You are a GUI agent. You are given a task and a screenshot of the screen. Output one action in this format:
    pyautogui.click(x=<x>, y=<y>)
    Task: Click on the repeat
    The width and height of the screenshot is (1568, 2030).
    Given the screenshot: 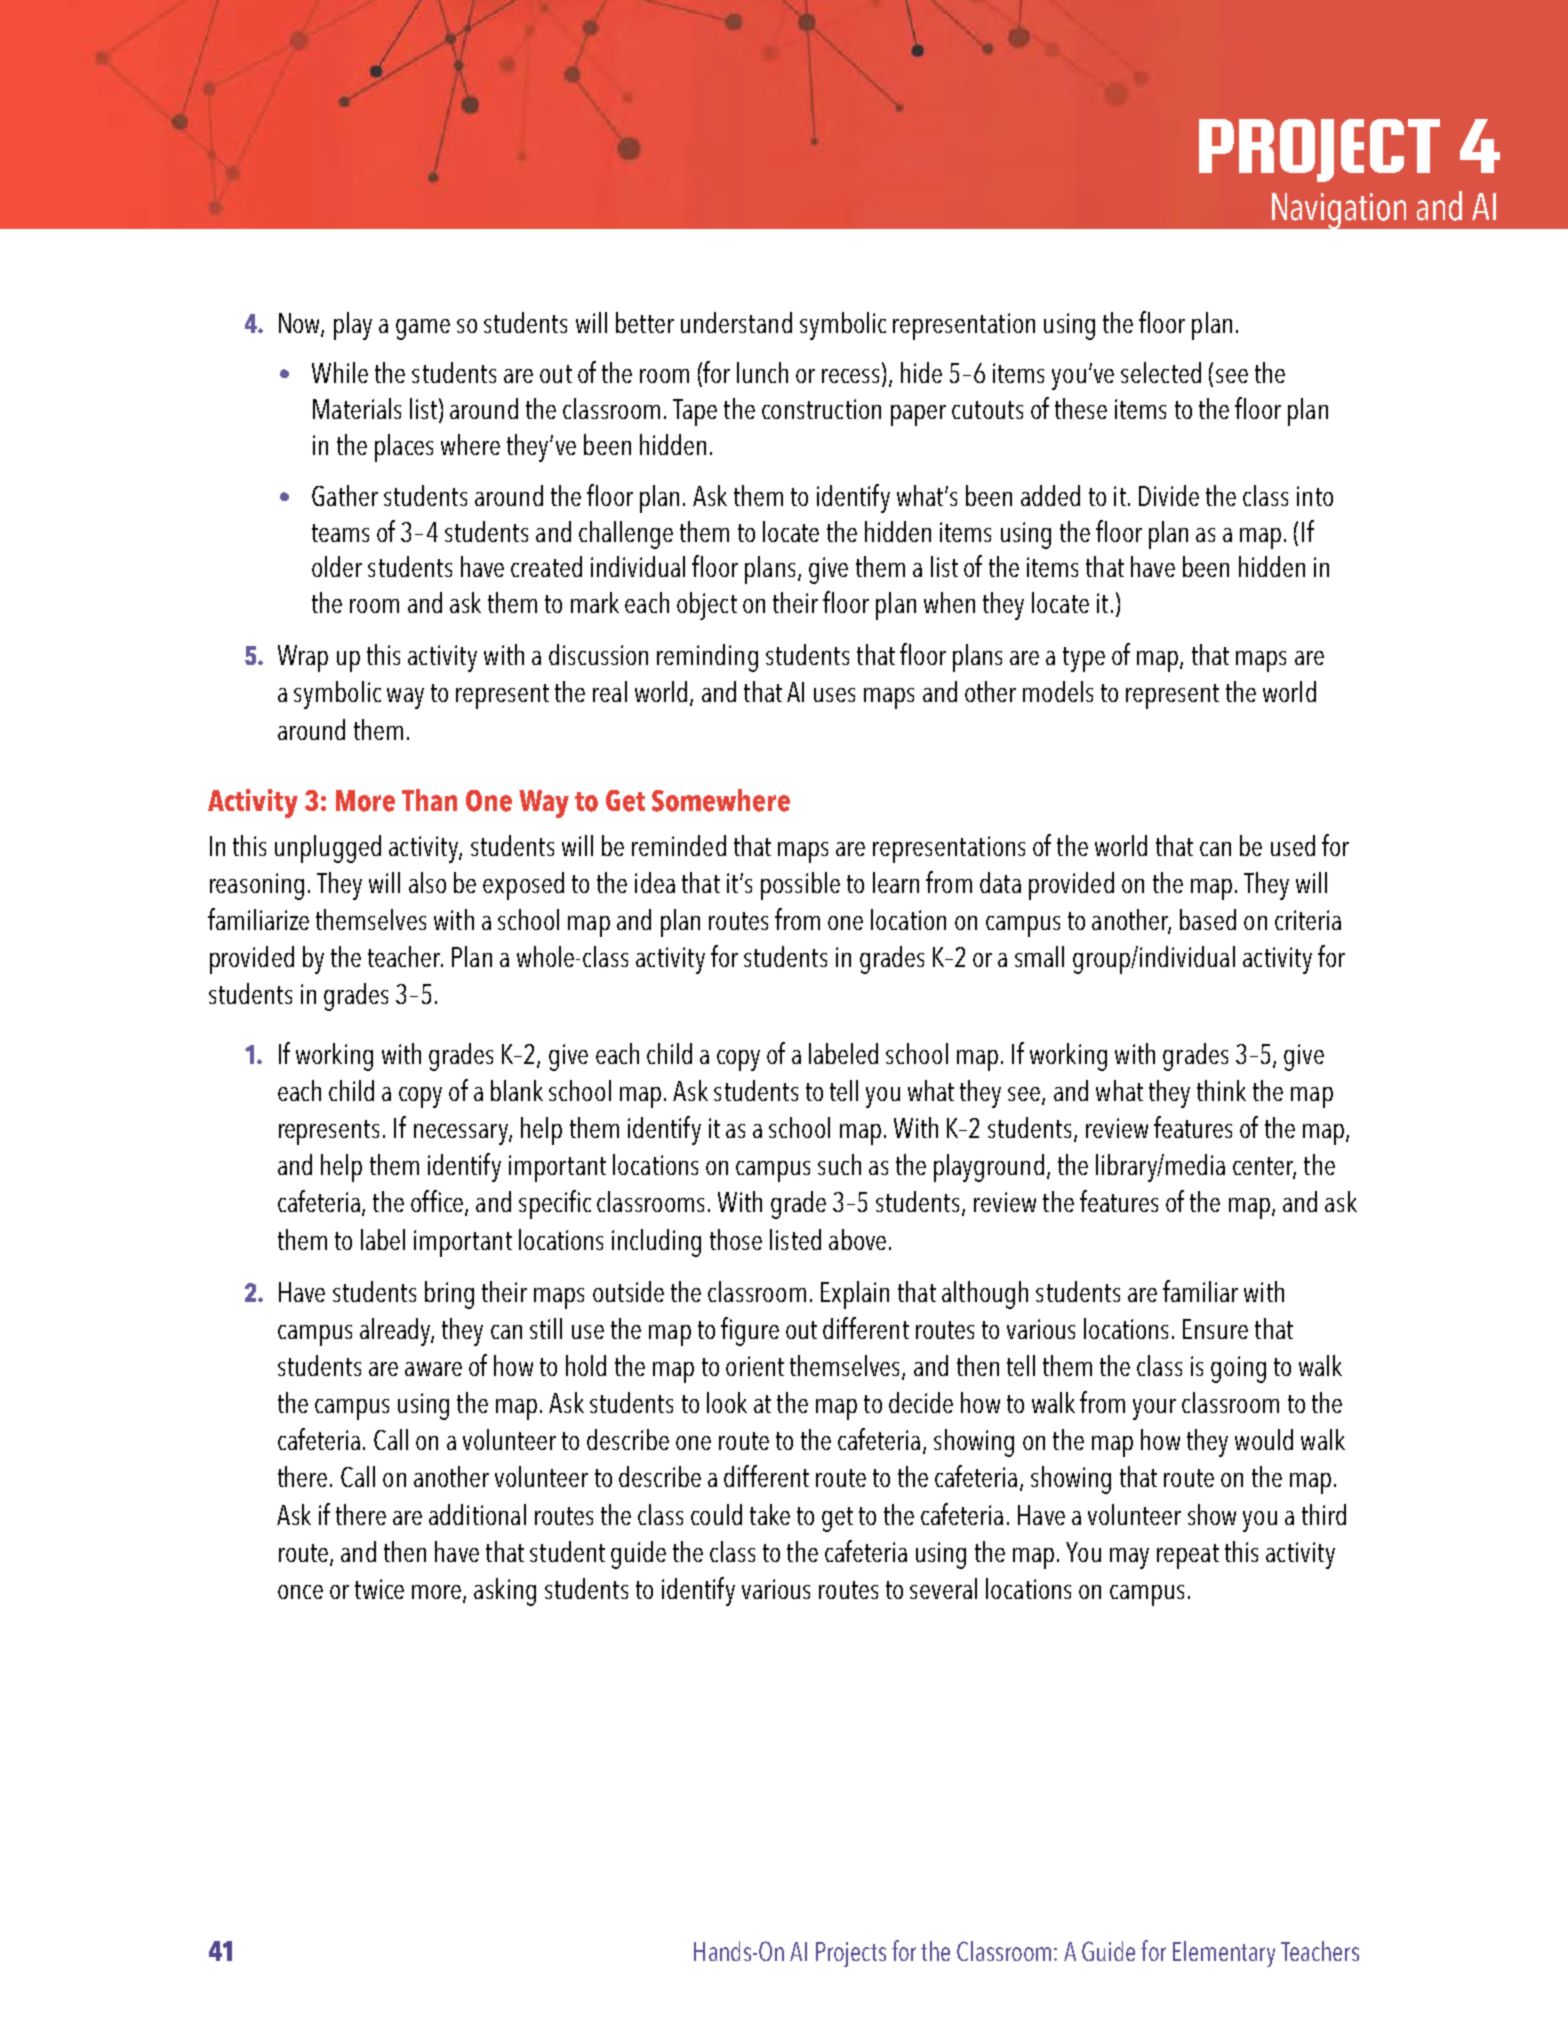 What is the action you would take?
    pyautogui.click(x=1188, y=1556)
